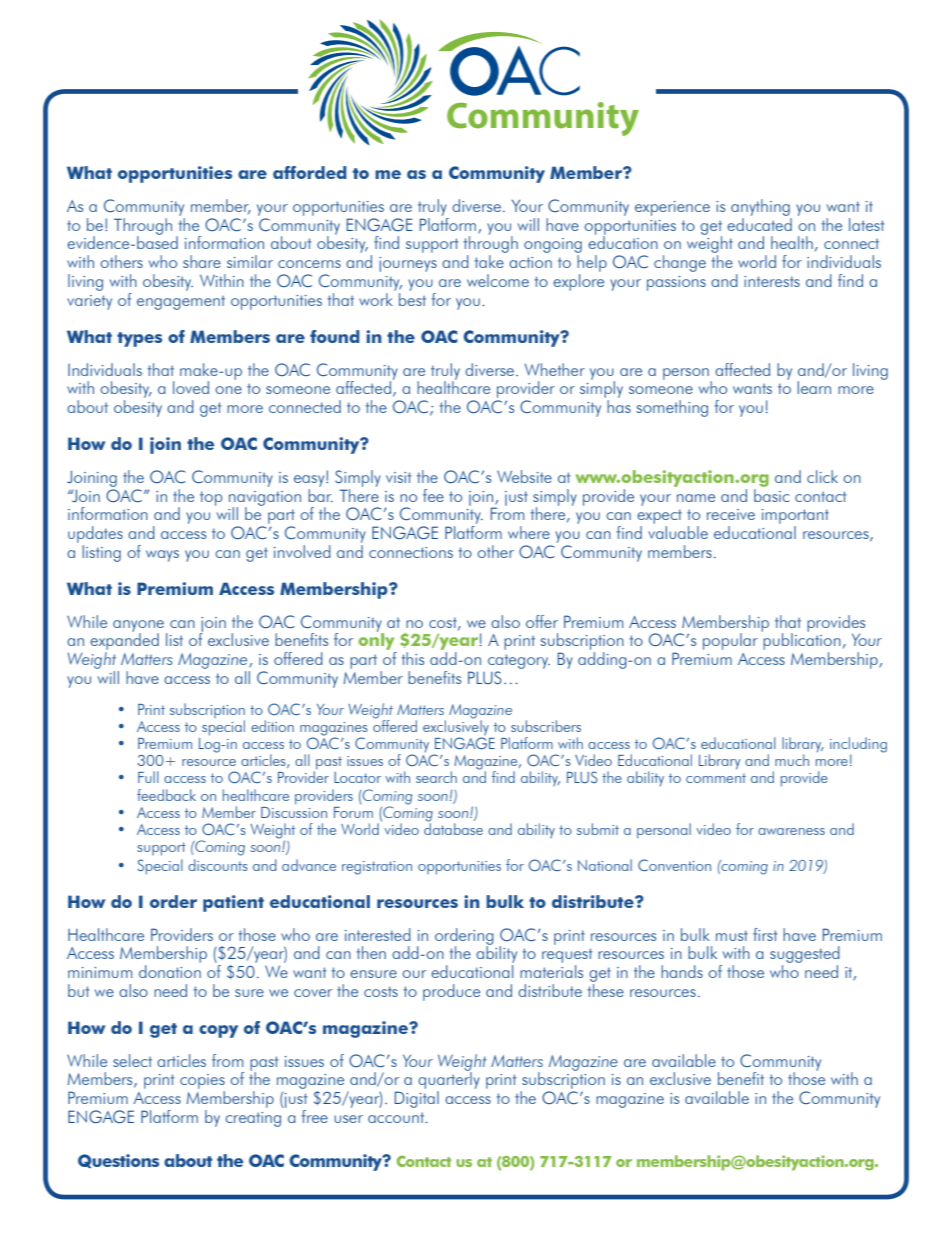  What do you see at coordinates (489, 261) in the image?
I see `take` at bounding box center [489, 261].
